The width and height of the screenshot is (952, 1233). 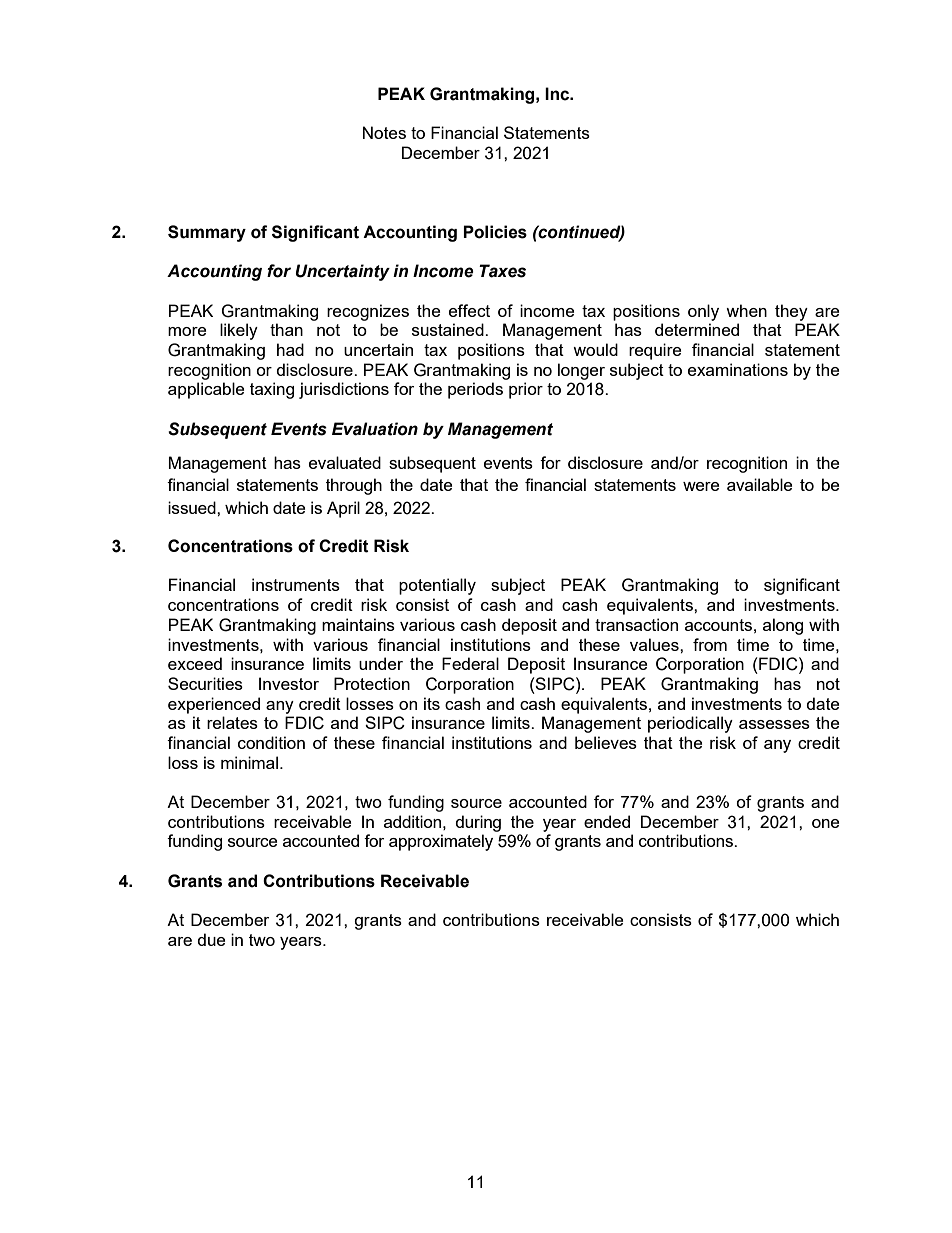 What do you see at coordinates (441, 842) in the screenshot?
I see `approximately` at bounding box center [441, 842].
